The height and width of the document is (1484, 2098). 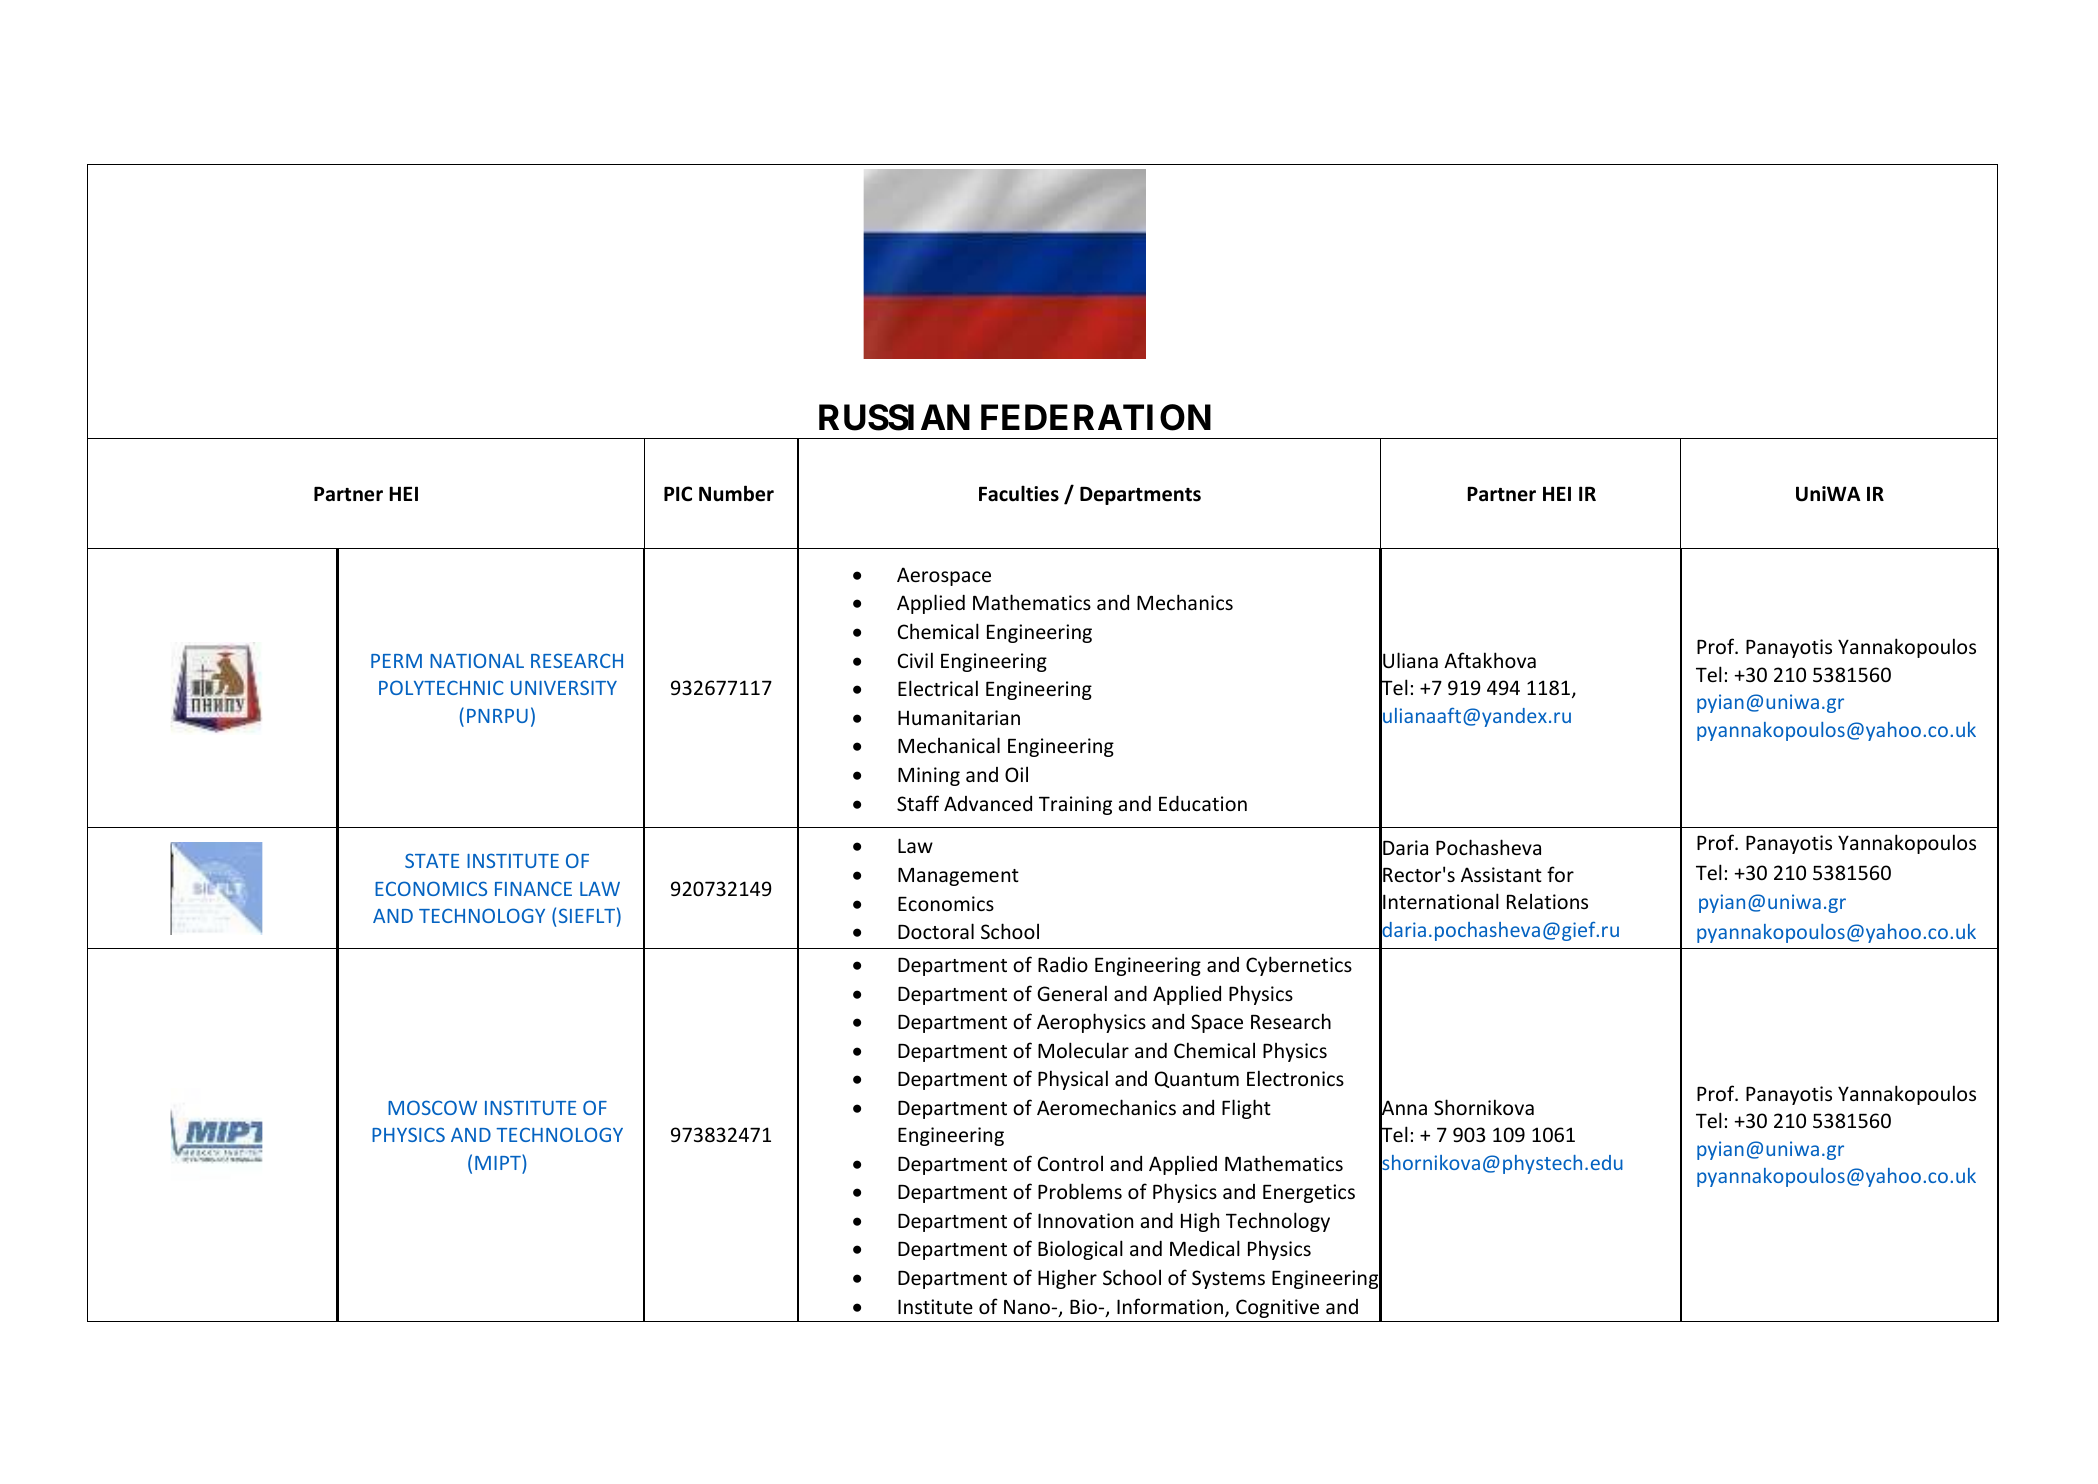 I want to click on RUSSIAN, so click(x=894, y=417).
